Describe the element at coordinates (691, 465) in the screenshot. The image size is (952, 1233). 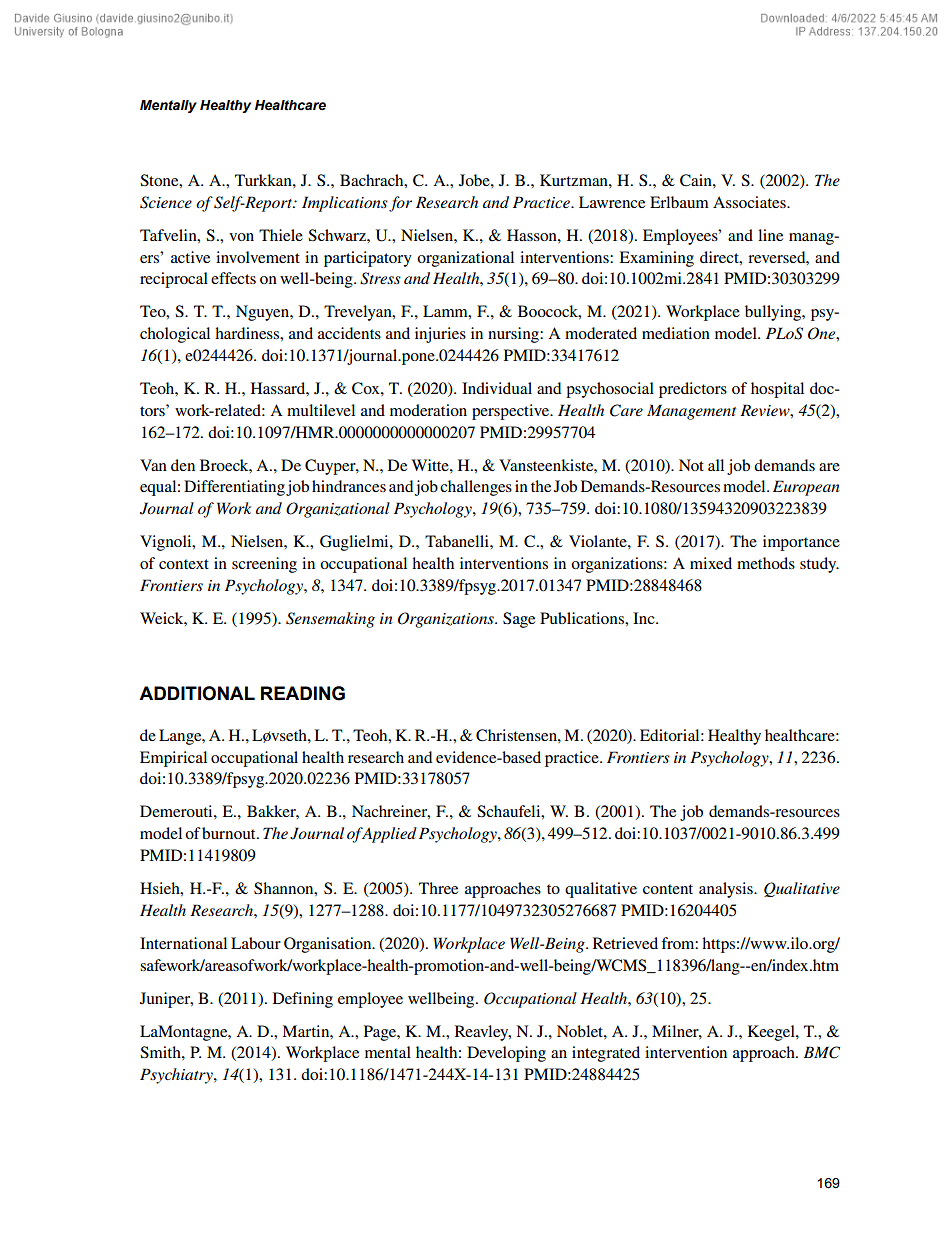
I see `Not` at that location.
